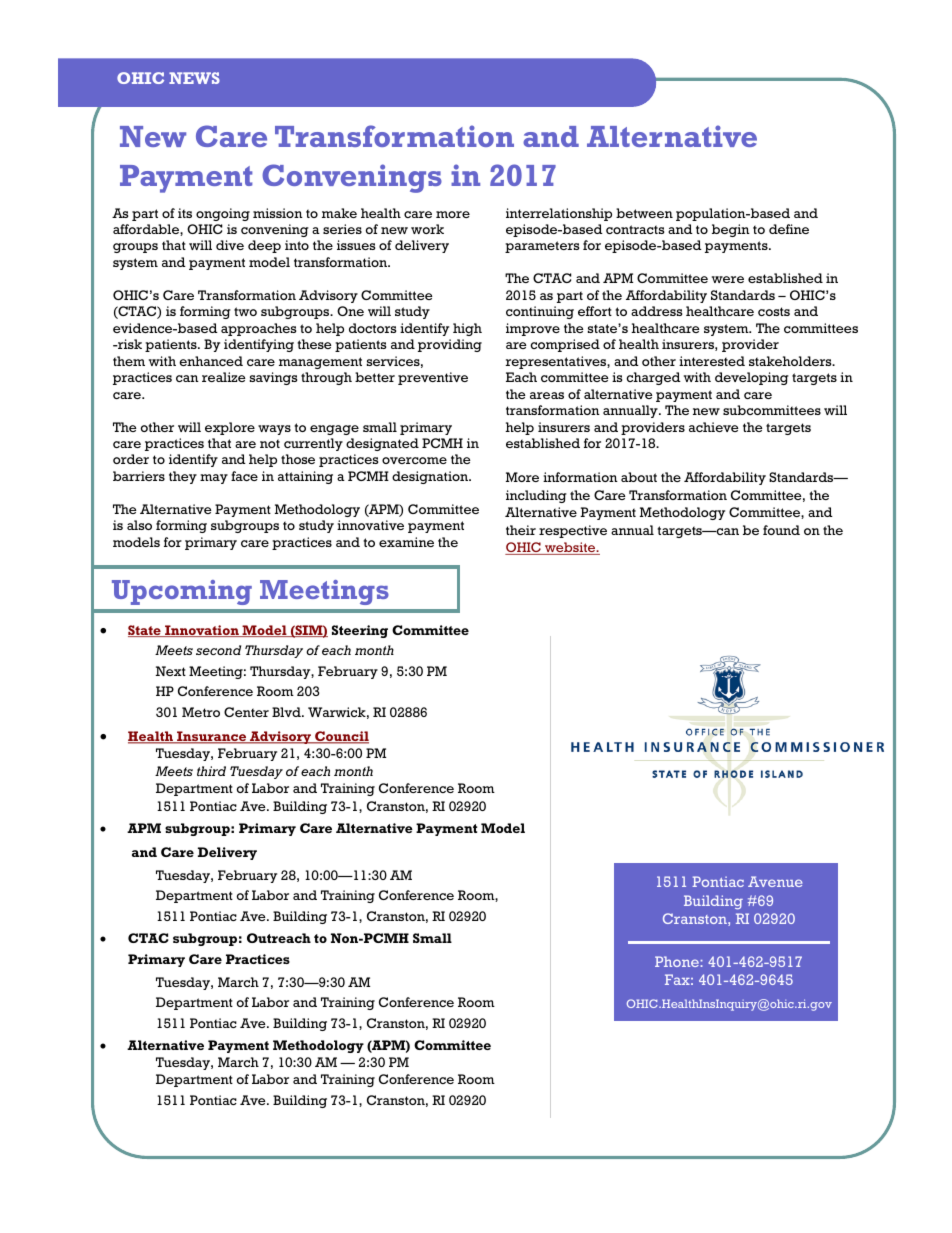  Describe the element at coordinates (678, 961) in the page. I see `Phone` at that location.
